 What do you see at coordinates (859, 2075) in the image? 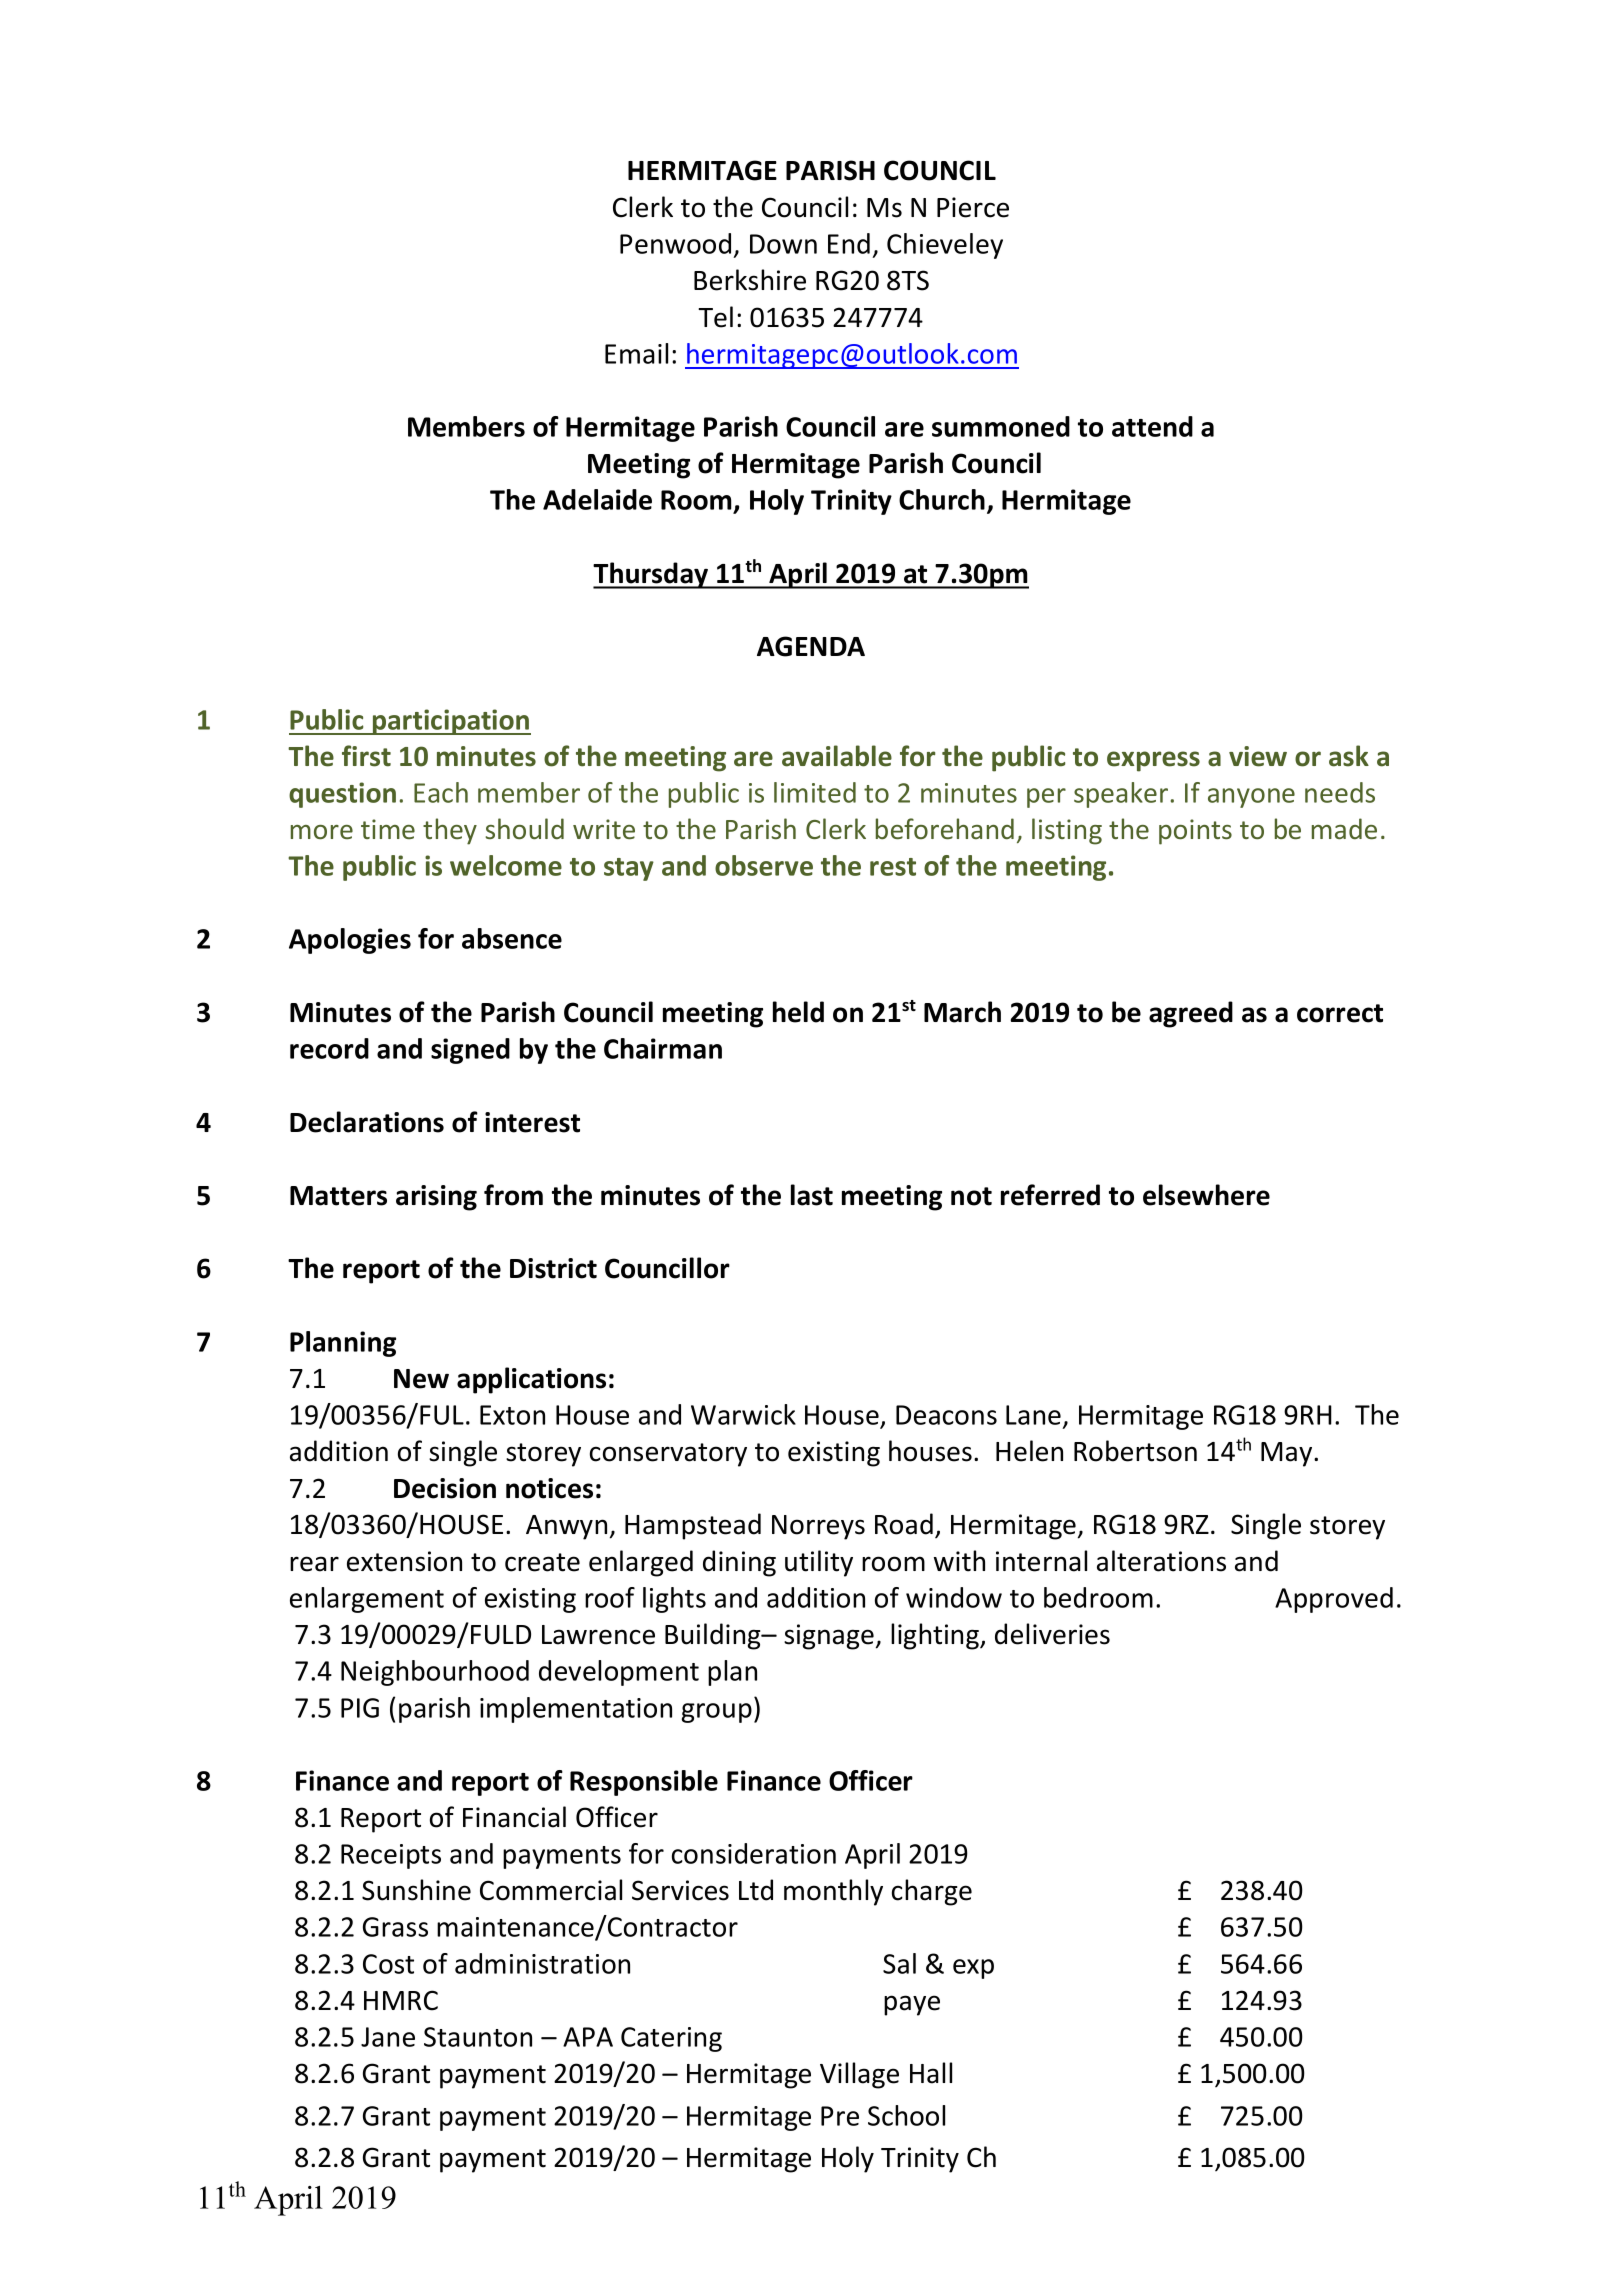
I see `Village` at bounding box center [859, 2075].
